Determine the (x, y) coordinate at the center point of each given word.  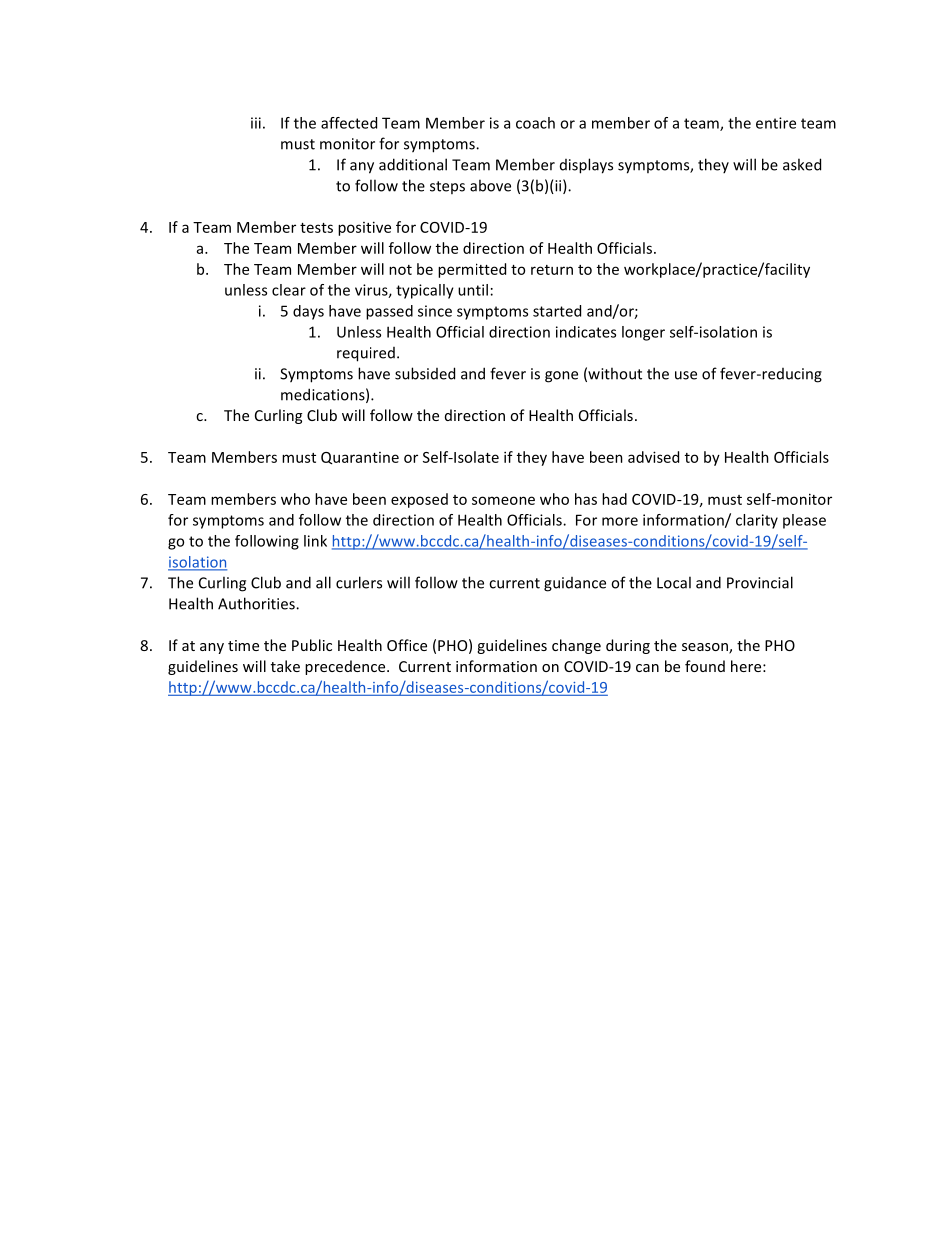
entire (776, 123)
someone (503, 500)
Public (312, 645)
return (552, 270)
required (366, 354)
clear (289, 290)
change (576, 646)
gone (561, 377)
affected (349, 123)
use (686, 375)
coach (535, 123)
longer (643, 333)
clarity (757, 521)
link (315, 541)
